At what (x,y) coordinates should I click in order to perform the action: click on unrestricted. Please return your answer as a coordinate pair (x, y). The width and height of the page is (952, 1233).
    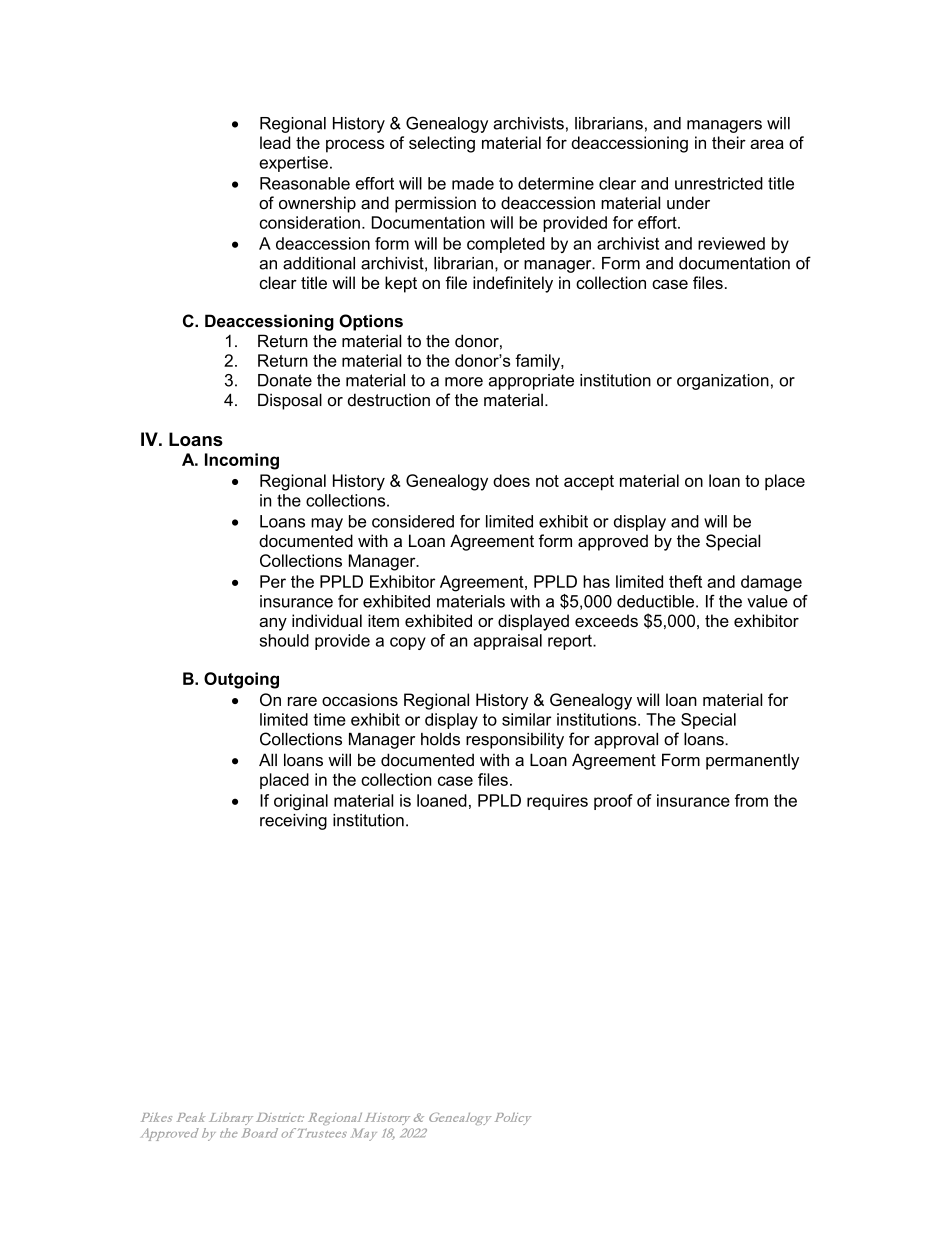
    Looking at the image, I should click on (719, 183).
